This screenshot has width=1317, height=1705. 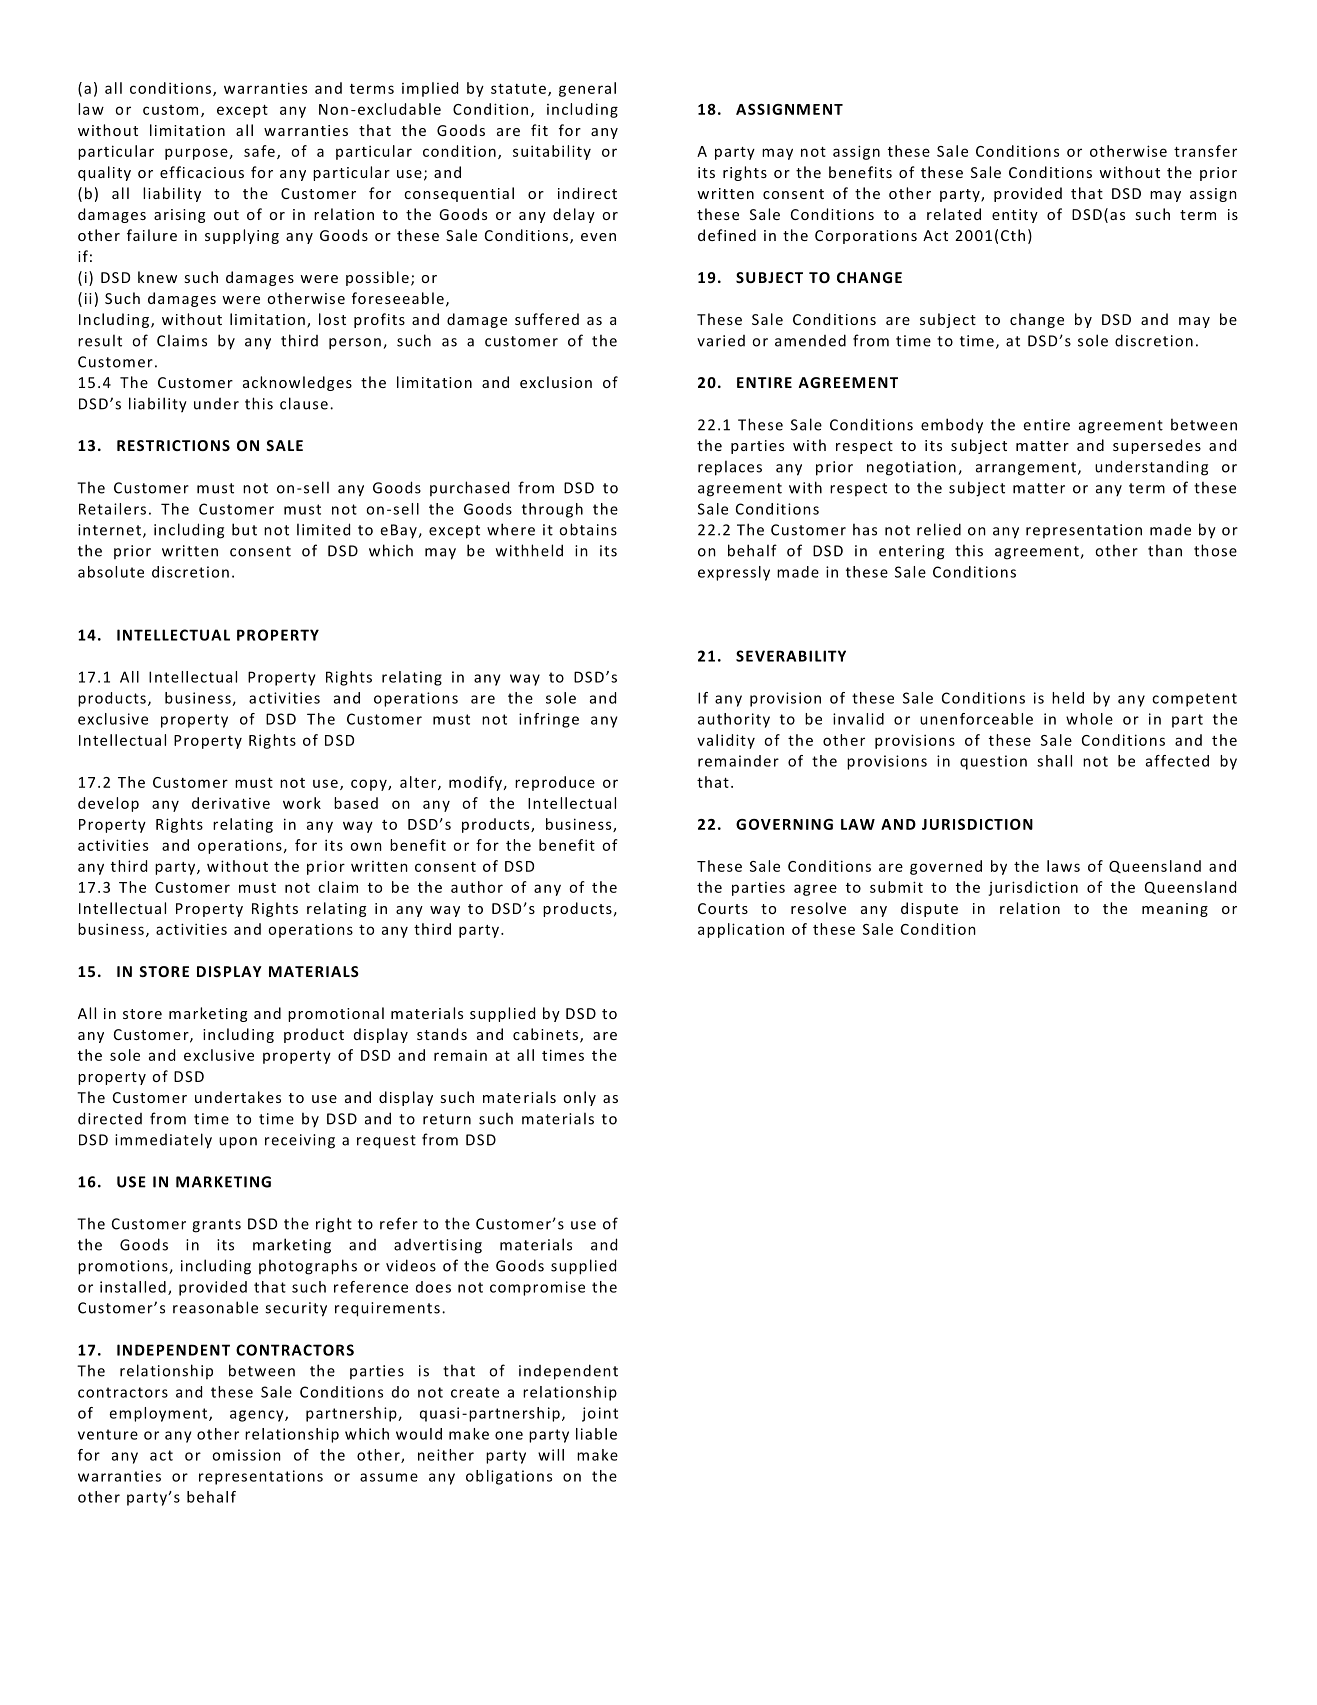 I want to click on shall, so click(x=1054, y=761).
